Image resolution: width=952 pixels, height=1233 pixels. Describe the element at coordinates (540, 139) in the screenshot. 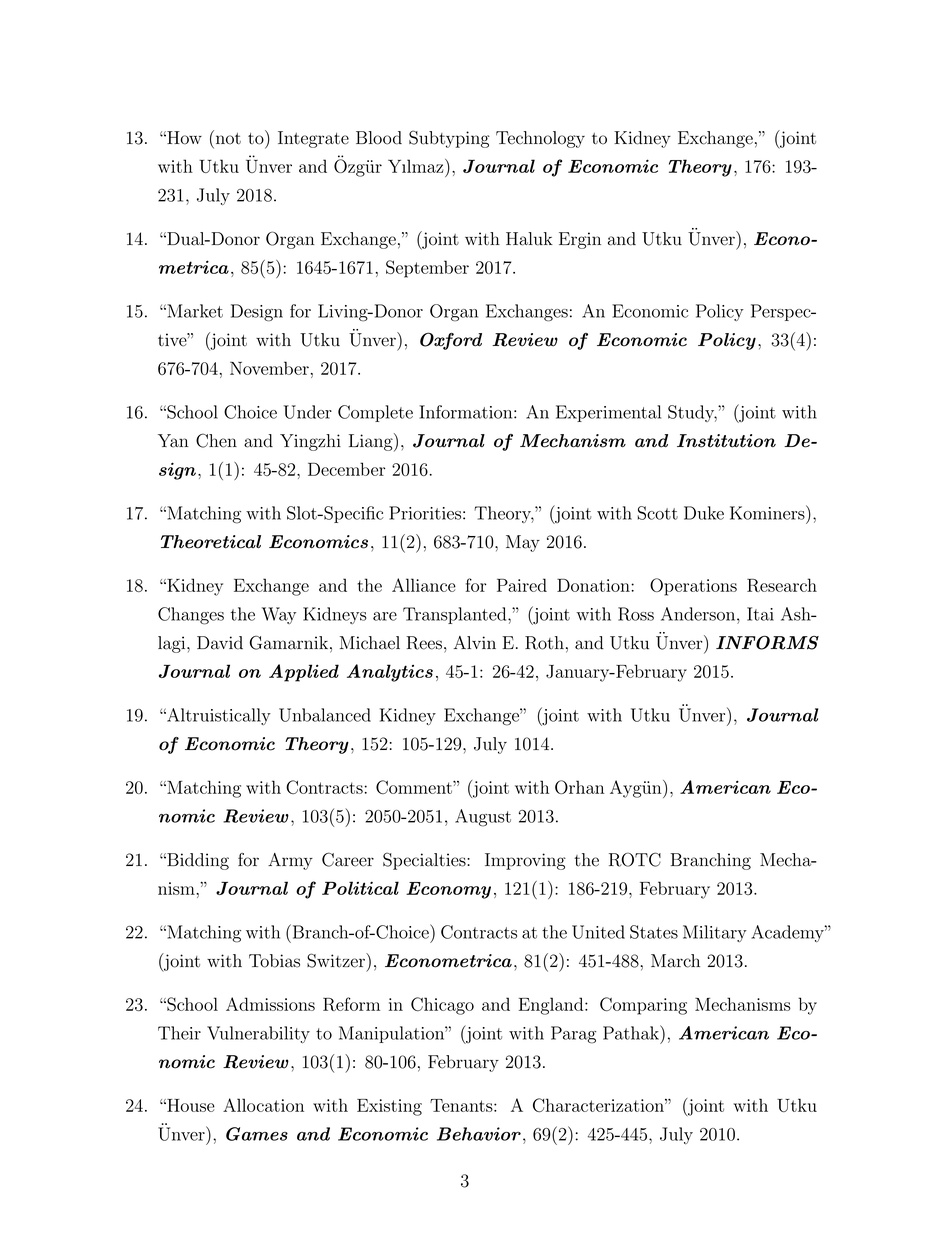

I see `Technology` at that location.
